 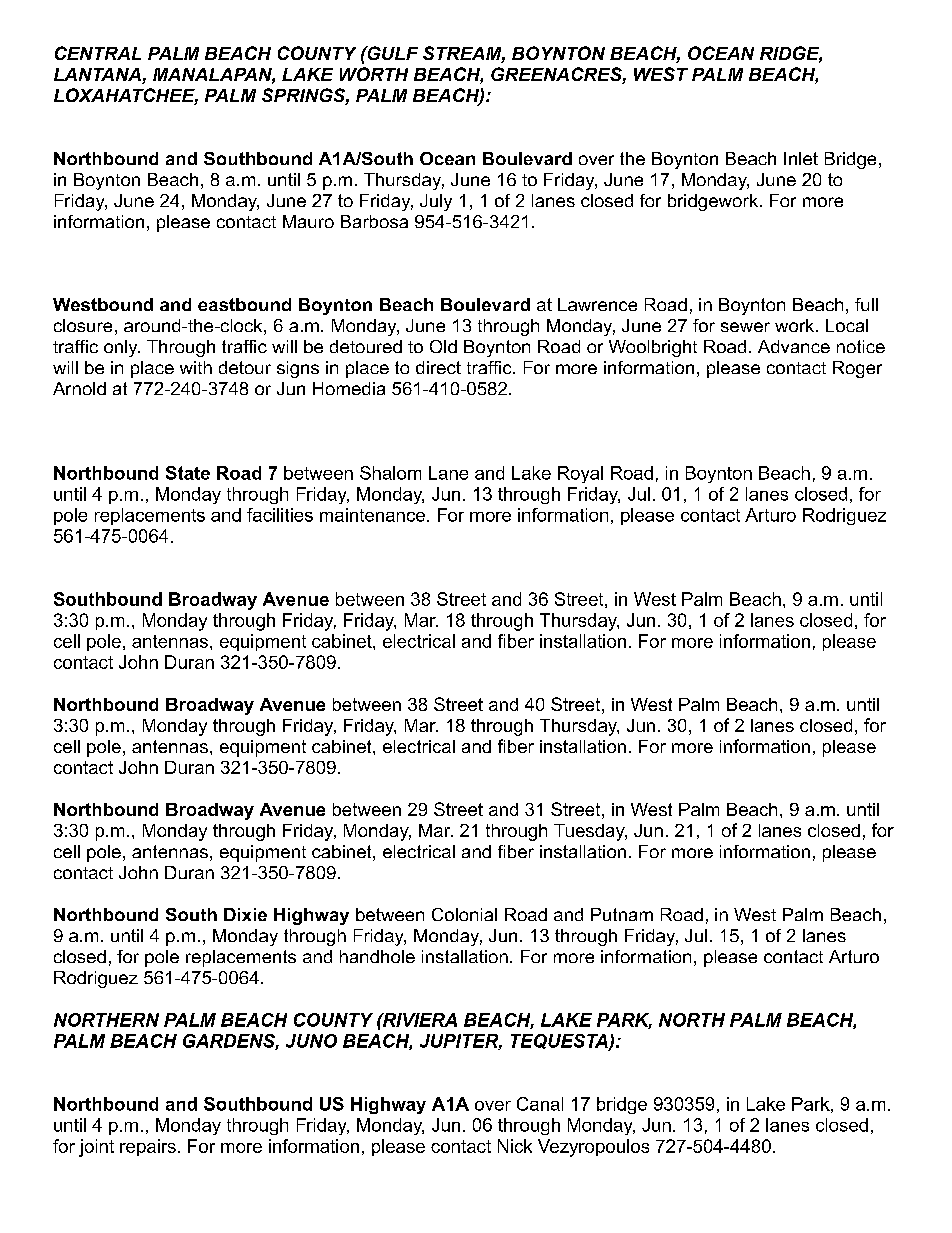 What do you see at coordinates (438, 367) in the screenshot?
I see `direct` at bounding box center [438, 367].
